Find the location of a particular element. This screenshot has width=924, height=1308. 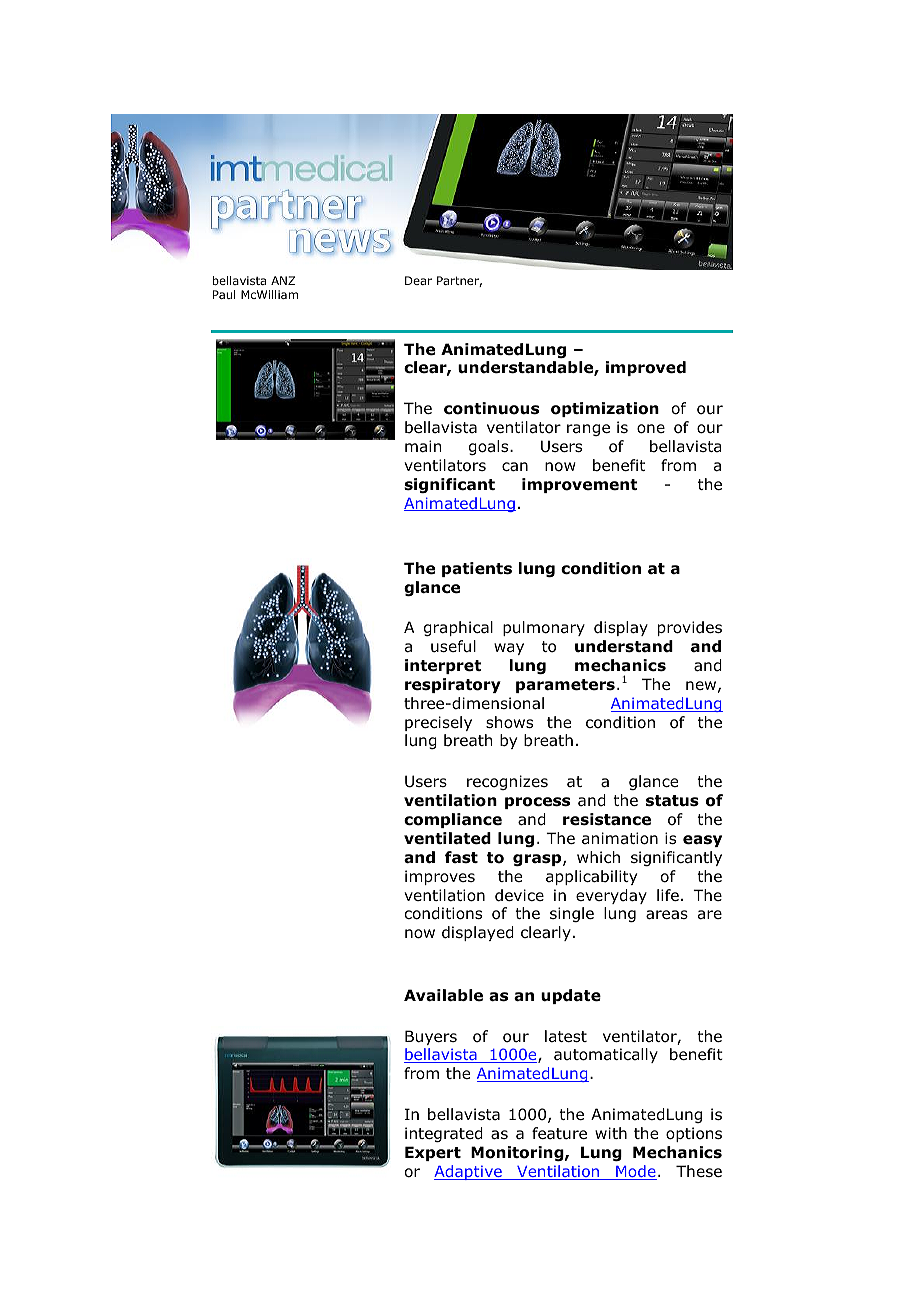

Partner is located at coordinates (459, 281).
